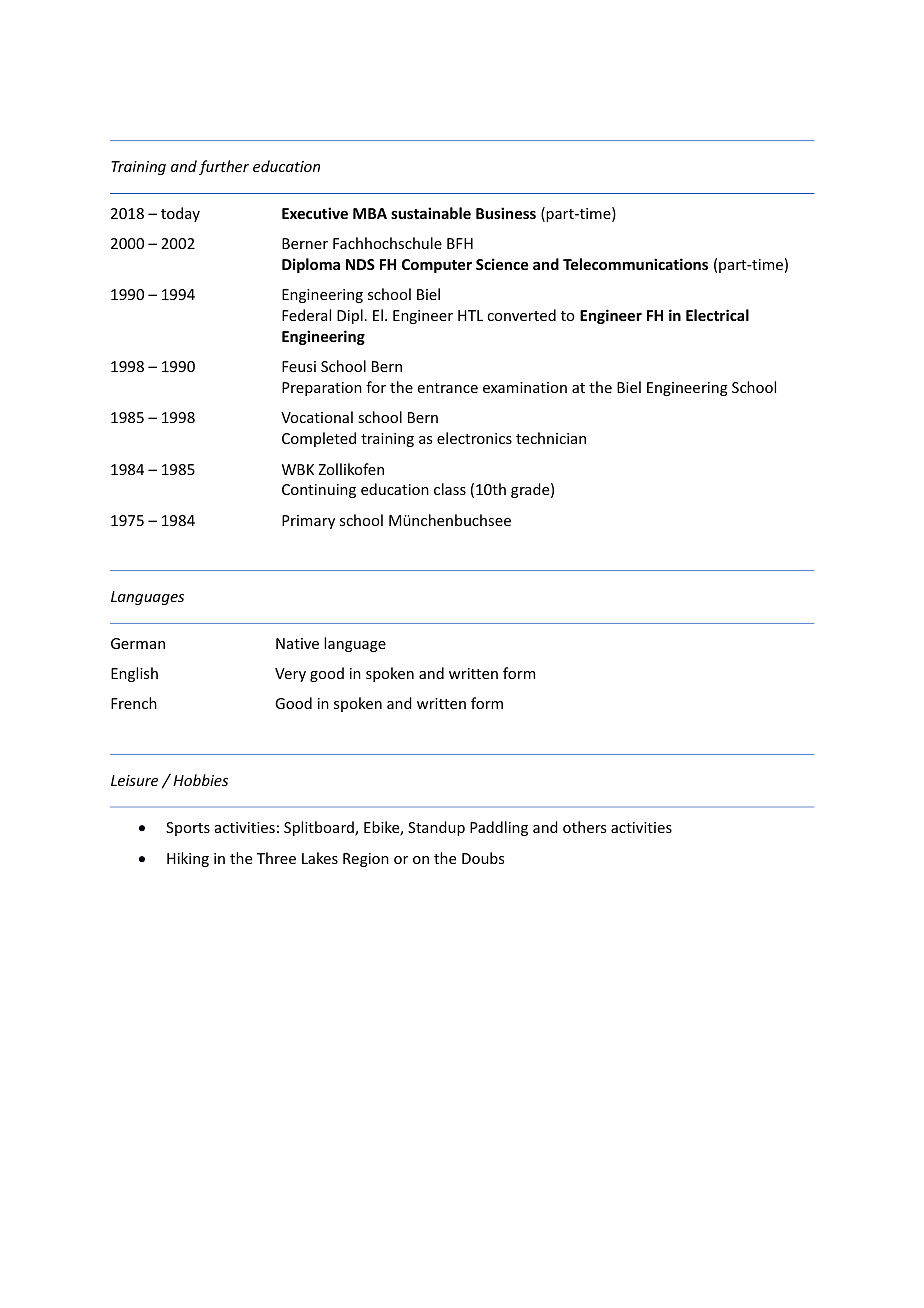 This screenshot has height=1308, width=924. What do you see at coordinates (436, 828) in the screenshot?
I see `Standup` at bounding box center [436, 828].
